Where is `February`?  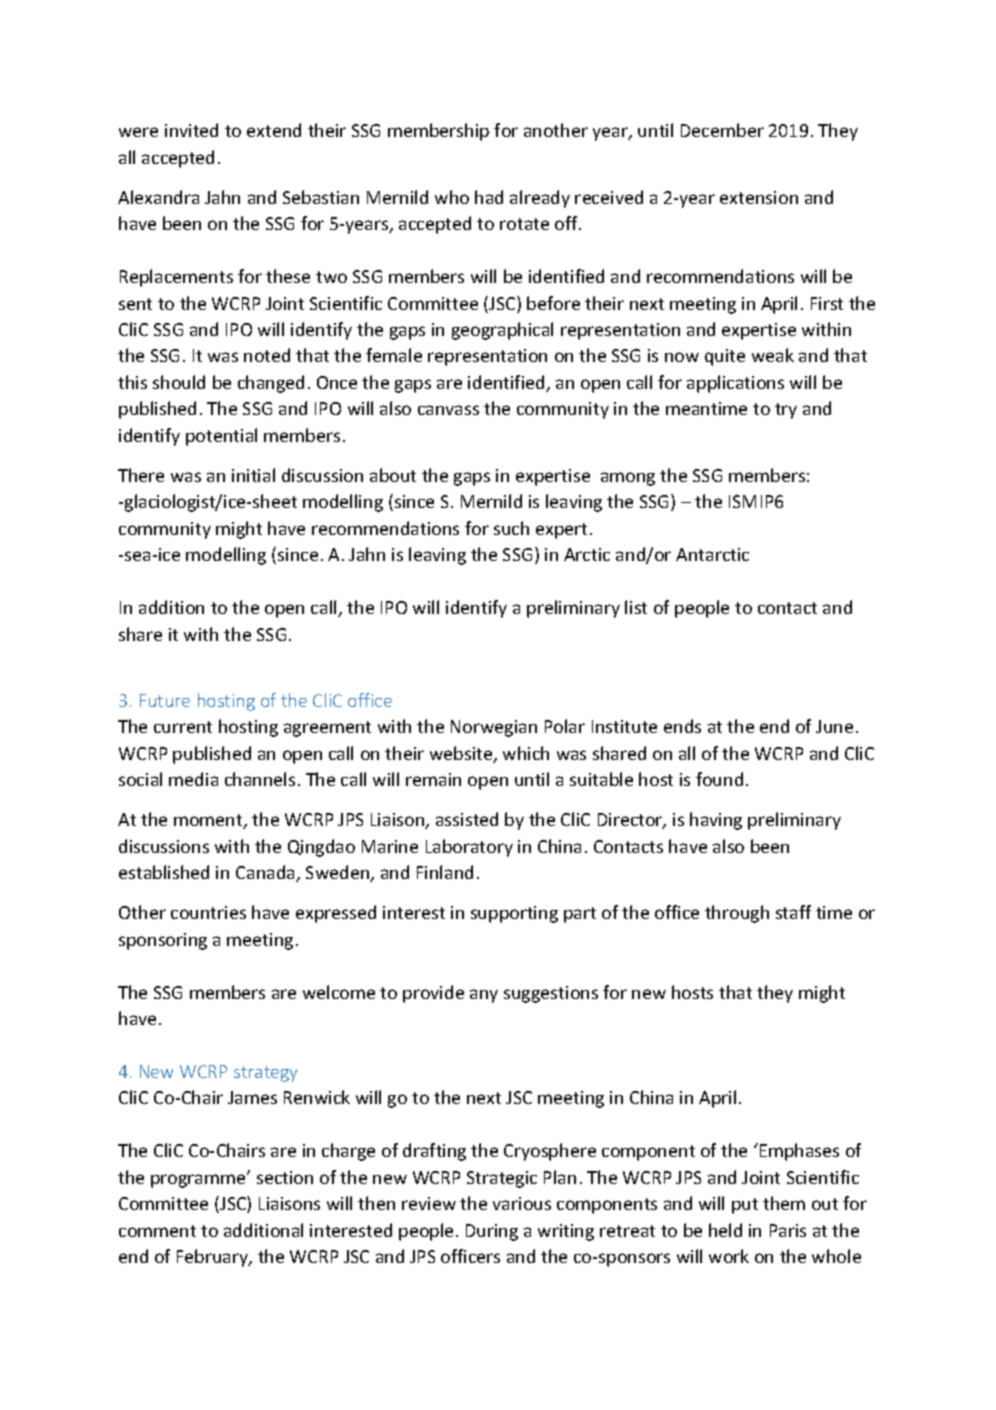 February is located at coordinates (214, 1258).
